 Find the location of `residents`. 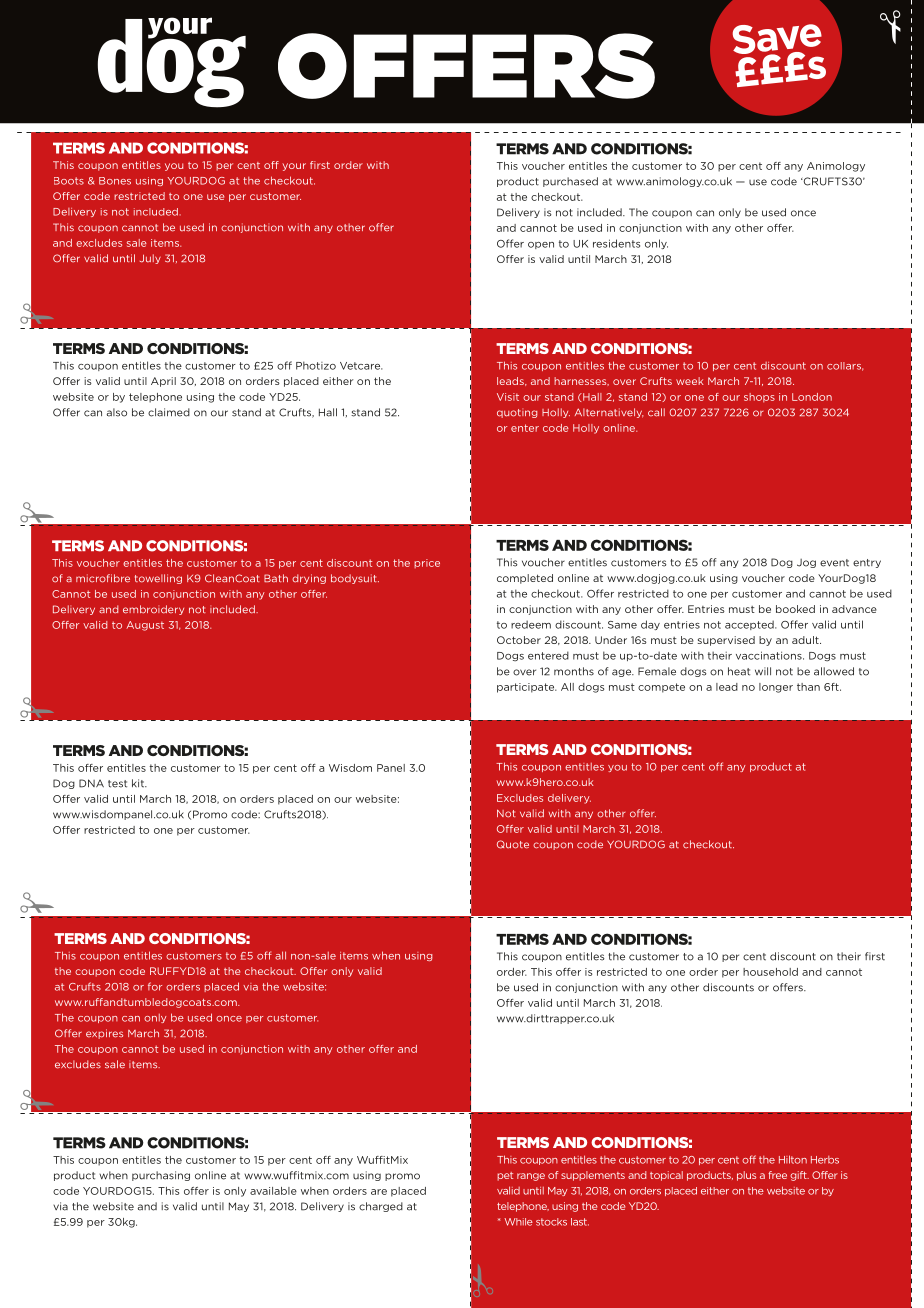

residents is located at coordinates (616, 243).
